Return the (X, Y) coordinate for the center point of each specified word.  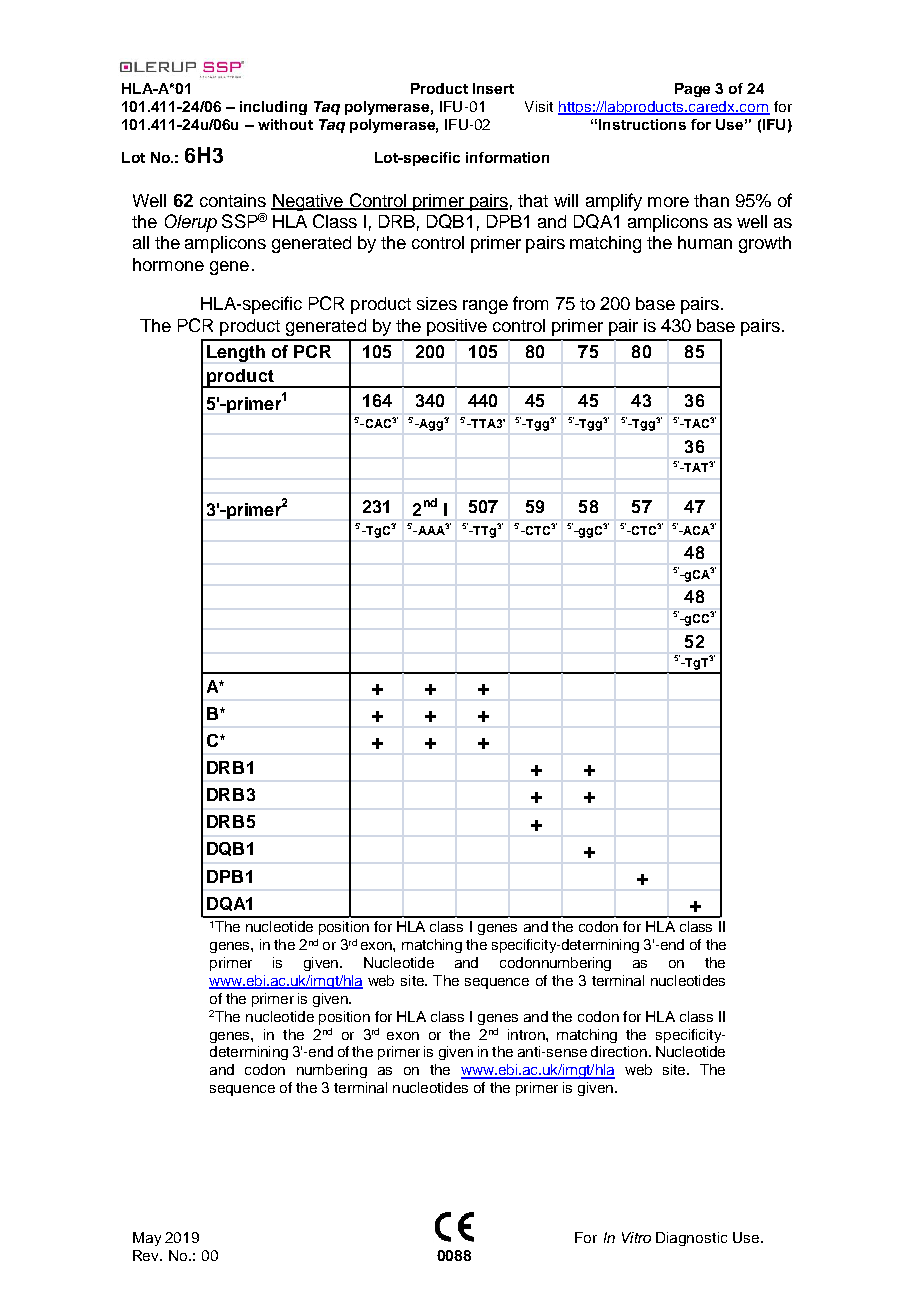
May (147, 1239)
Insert (493, 88)
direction (619, 1051)
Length (236, 353)
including (273, 108)
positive (457, 327)
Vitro (636, 1237)
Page (692, 90)
